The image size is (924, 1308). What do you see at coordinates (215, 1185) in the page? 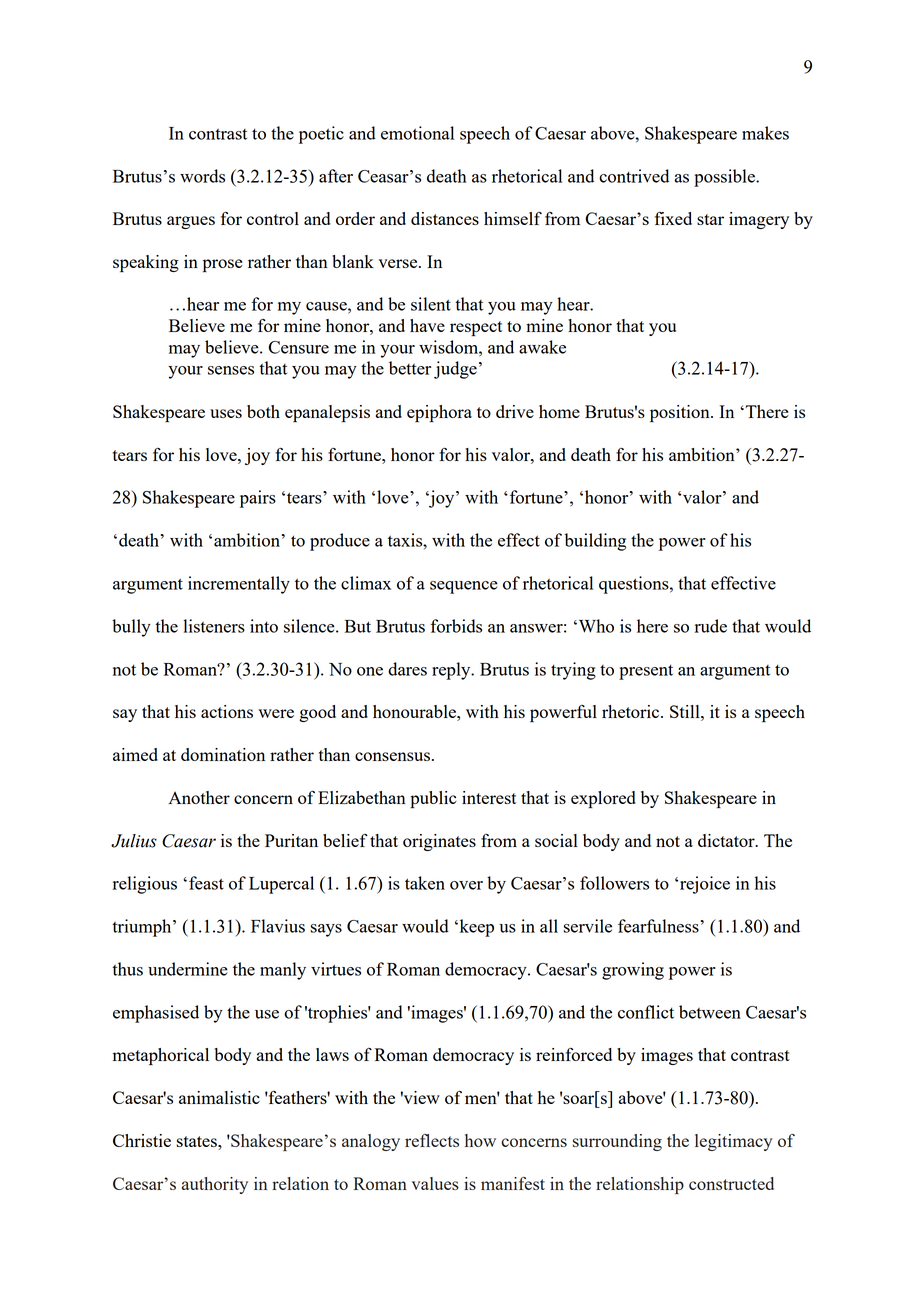
I see `authority` at bounding box center [215, 1185].
